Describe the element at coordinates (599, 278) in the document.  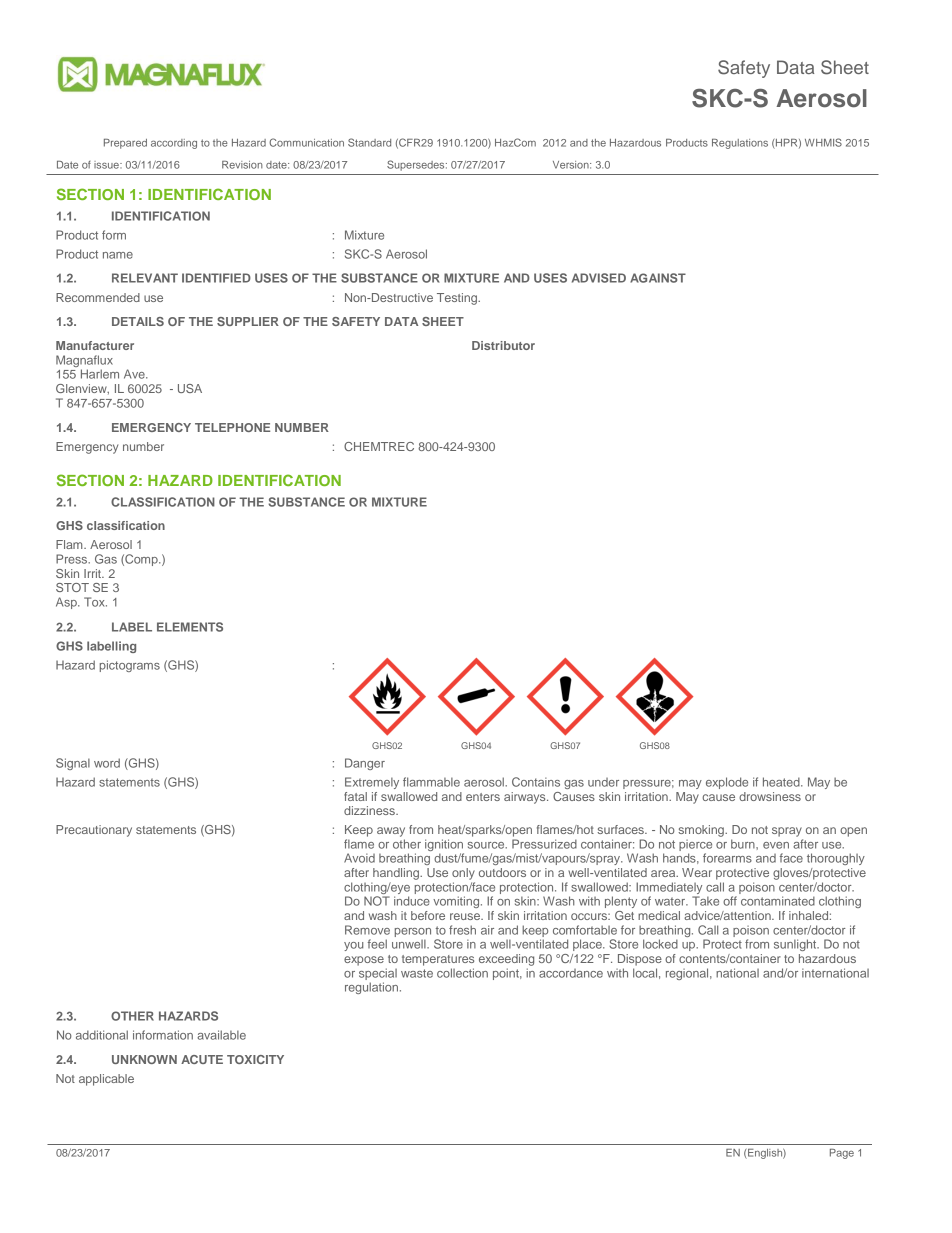
I see `ADVISED` at that location.
